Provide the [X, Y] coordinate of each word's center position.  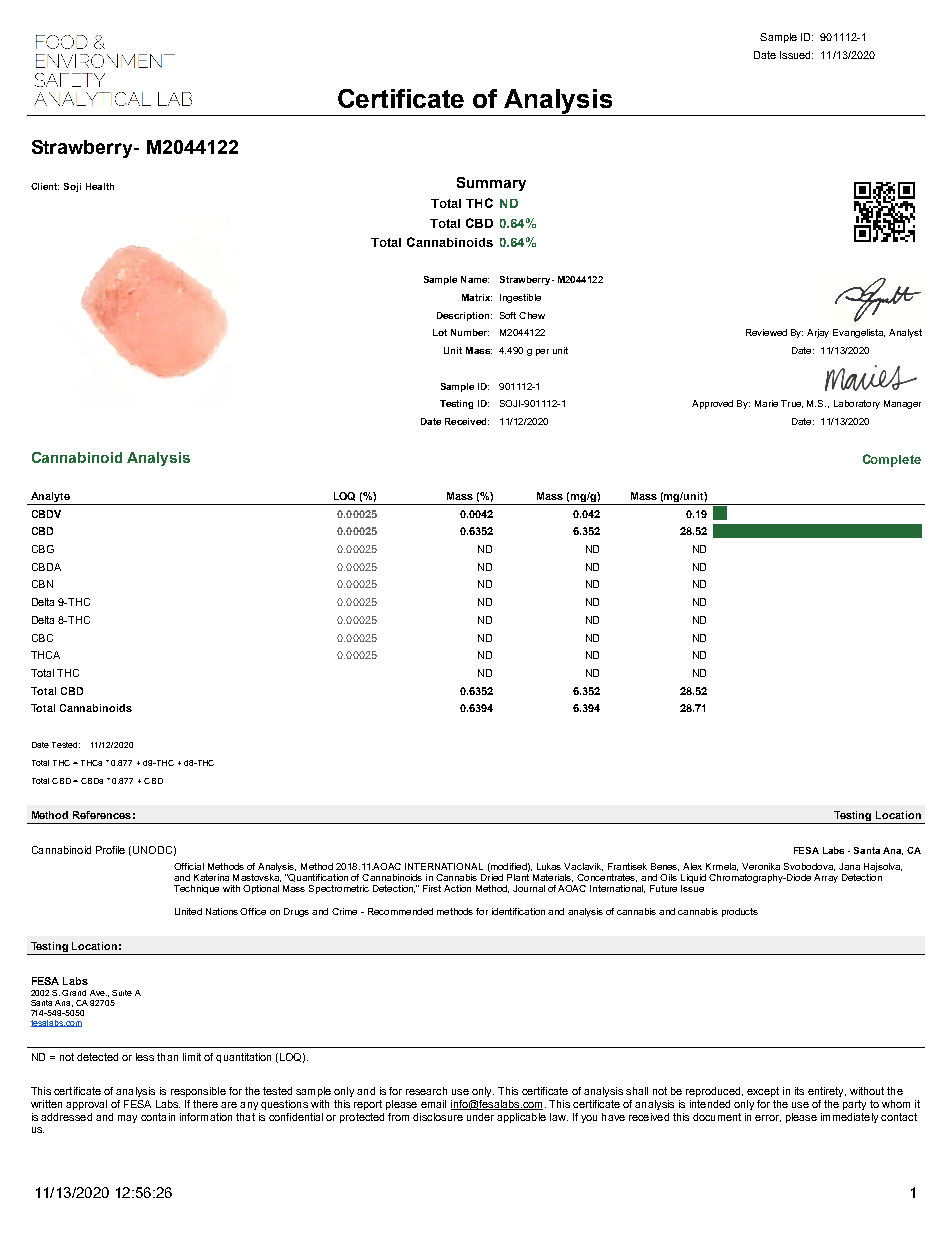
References [102, 815]
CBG [43, 549]
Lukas [549, 866]
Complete [892, 460]
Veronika [761, 866]
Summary [491, 184]
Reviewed [766, 332]
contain [158, 1117]
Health [100, 186]
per [542, 352]
